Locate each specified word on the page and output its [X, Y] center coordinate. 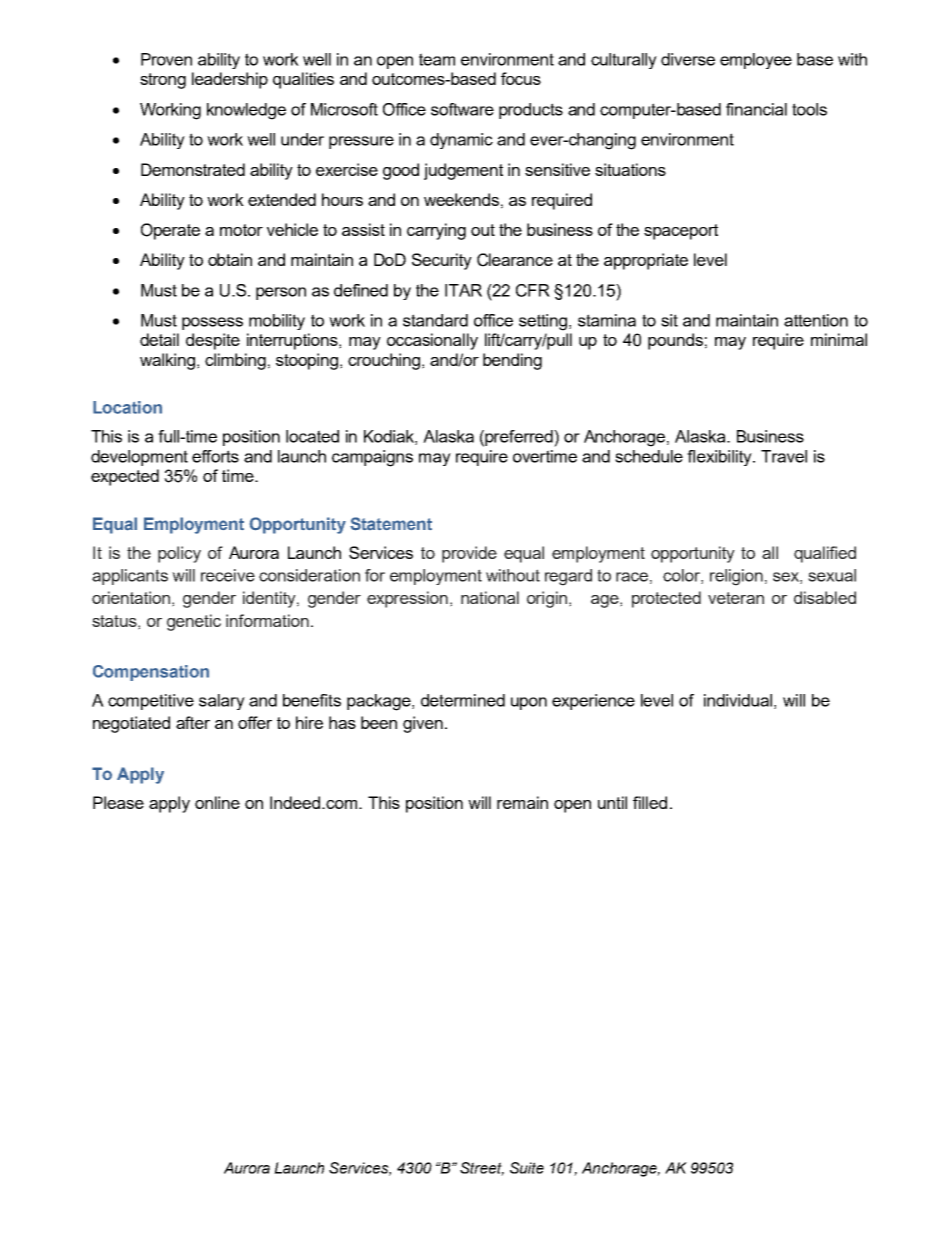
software [462, 109]
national [490, 597]
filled [650, 802]
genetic [194, 622]
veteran [736, 598]
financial [756, 109]
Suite [527, 1168]
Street [482, 1169]
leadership [230, 80]
